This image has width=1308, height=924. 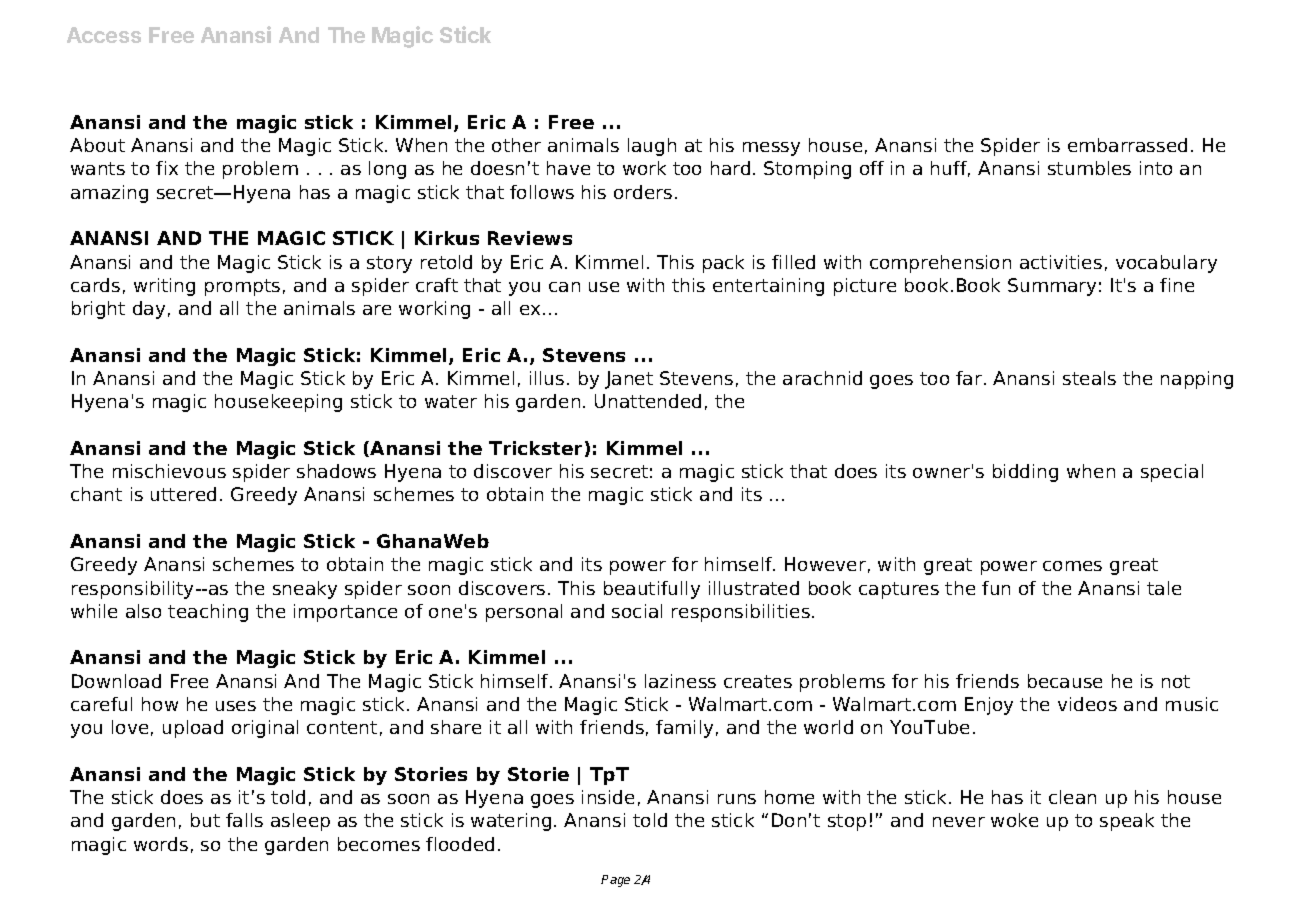 I want to click on amazing, so click(x=109, y=194).
